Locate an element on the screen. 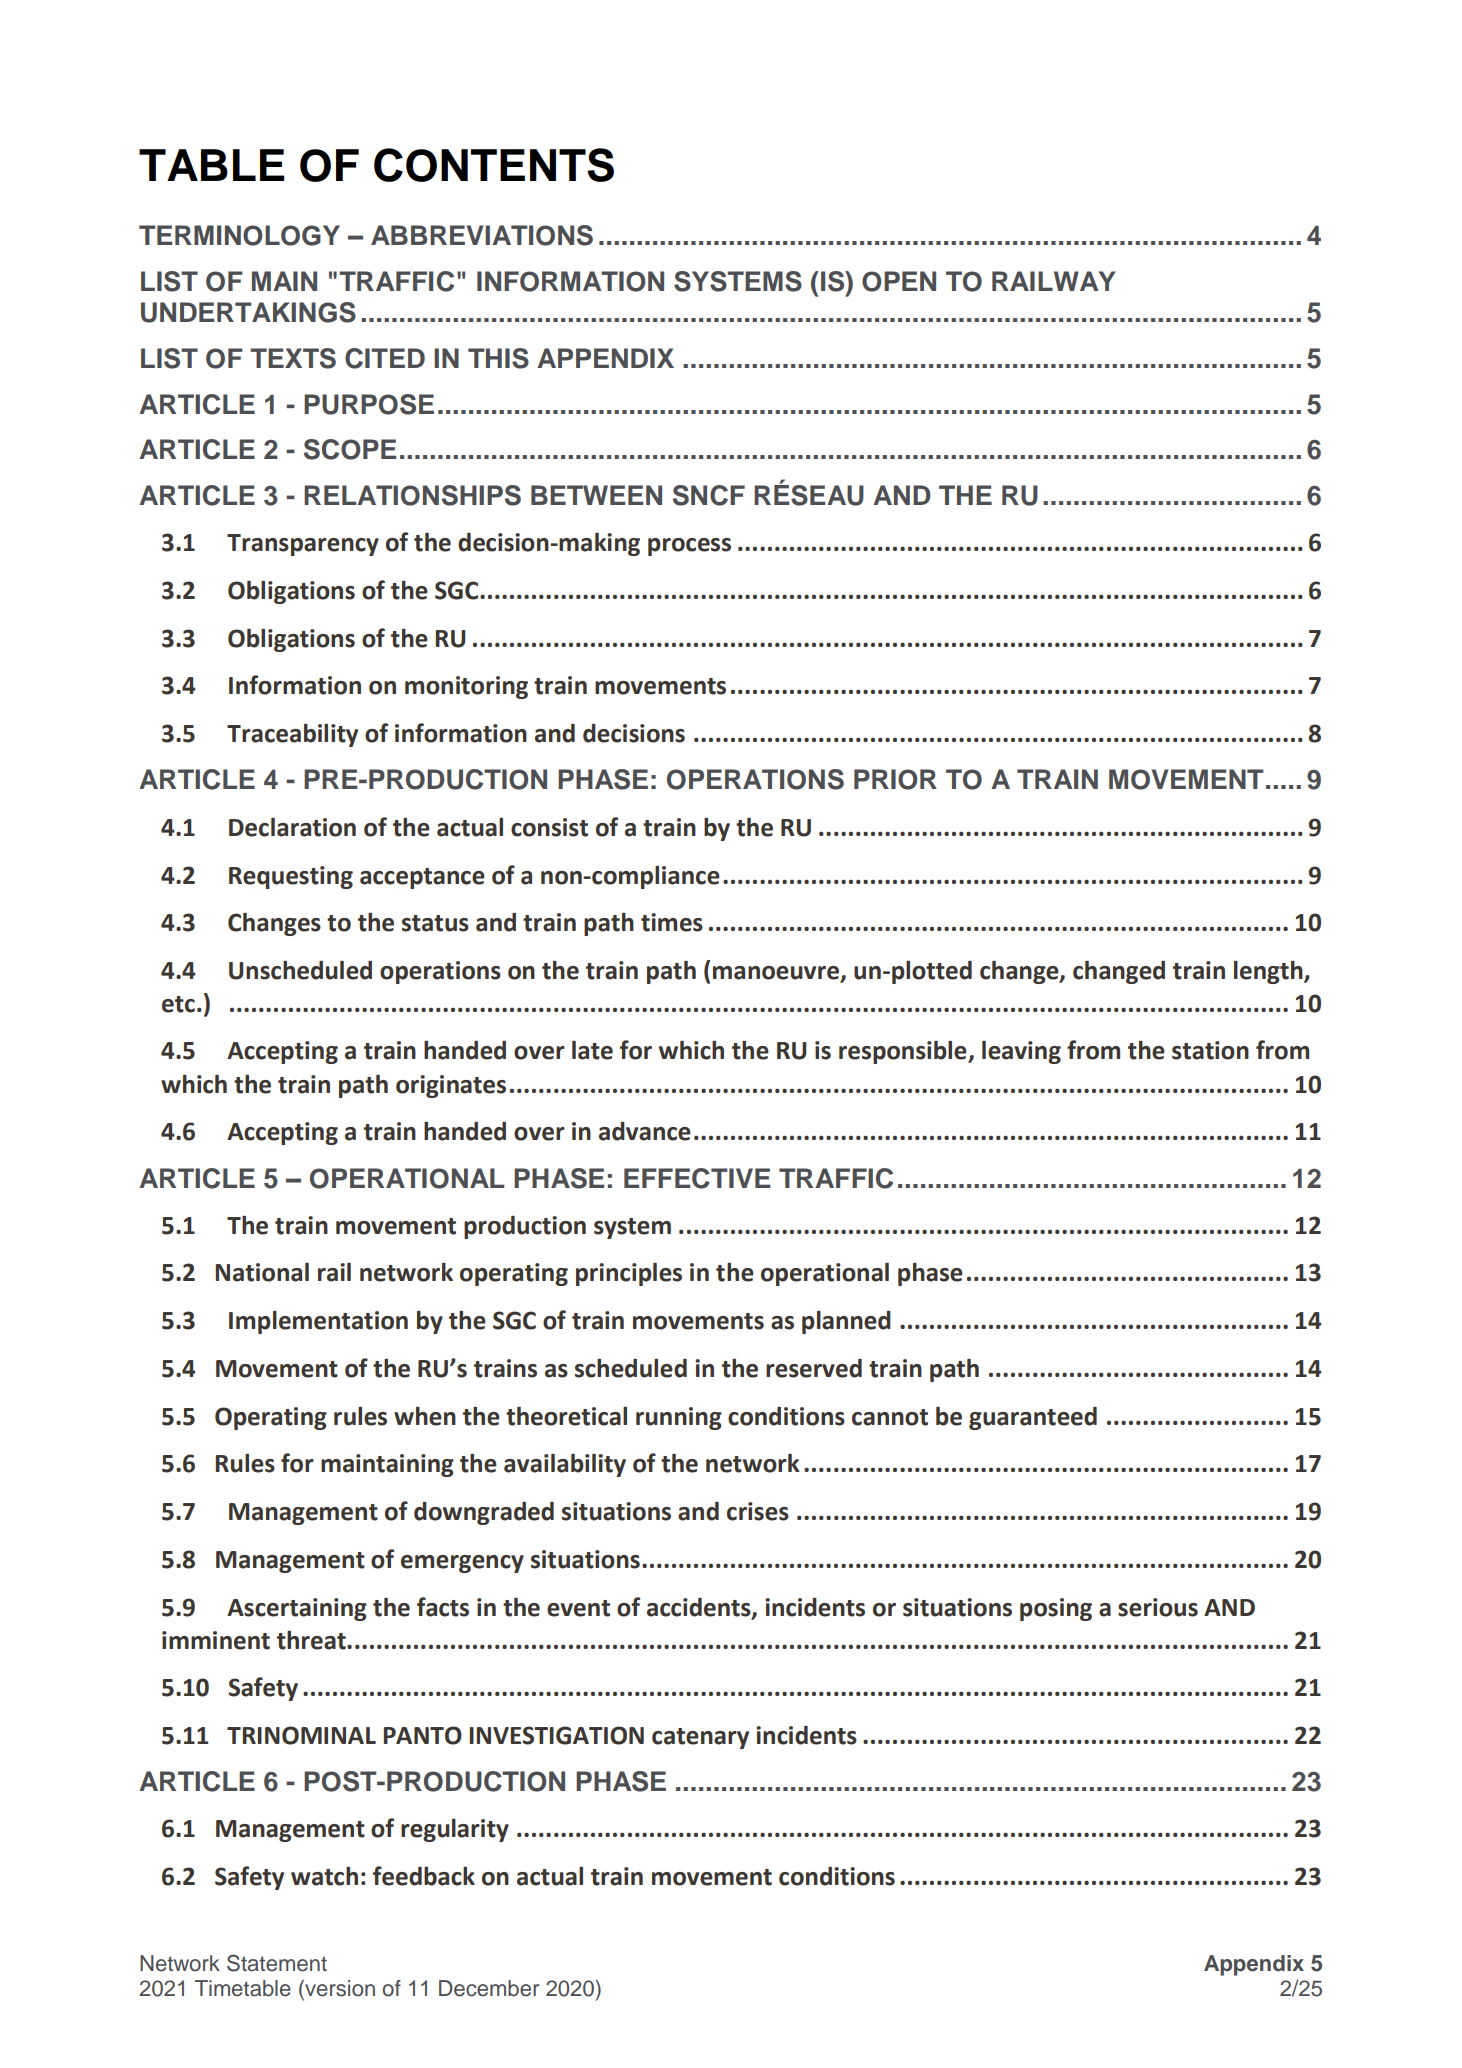  OPEN is located at coordinates (899, 281).
